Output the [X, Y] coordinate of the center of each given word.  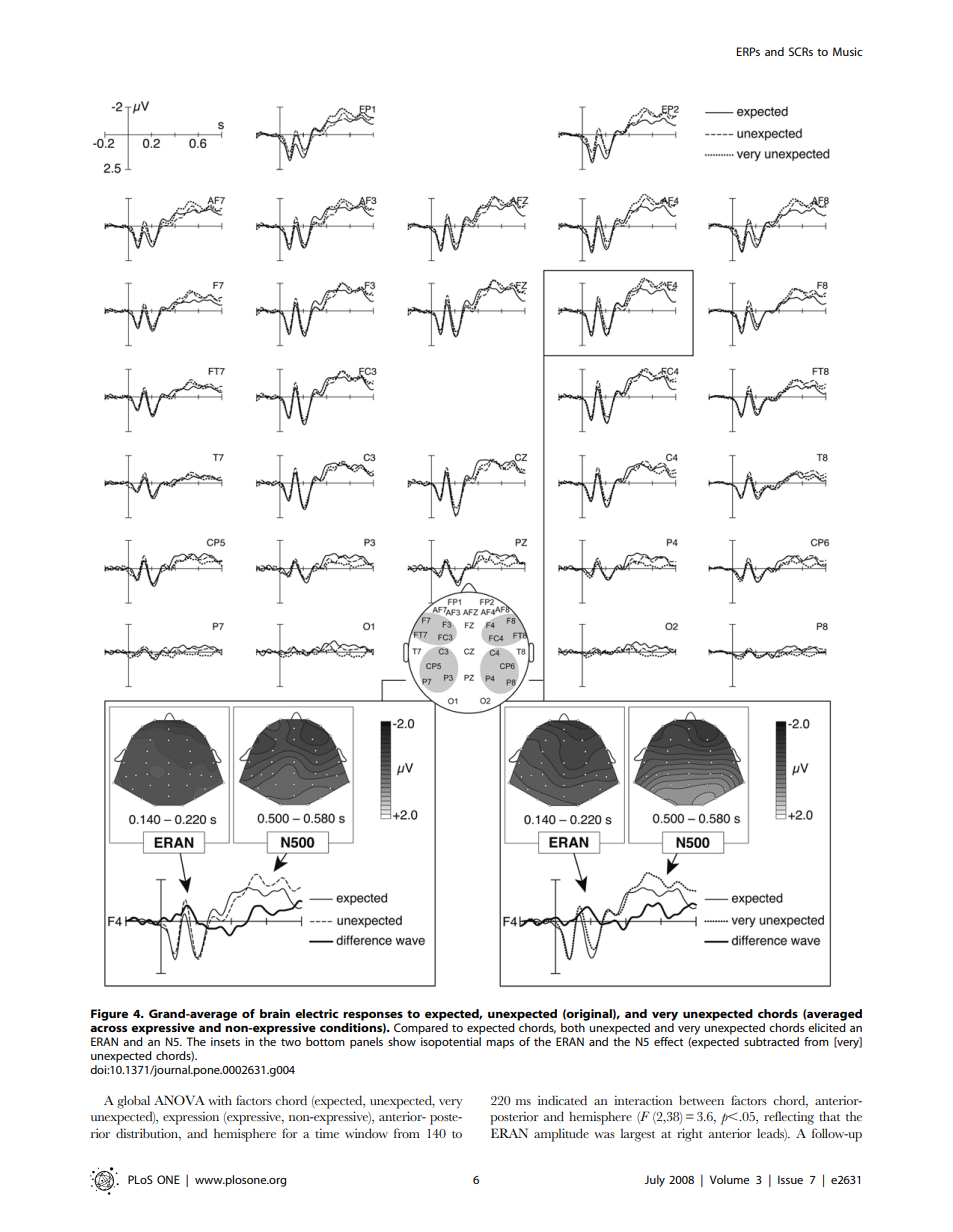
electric [316, 1013]
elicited [827, 1027]
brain [275, 1013]
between [701, 1100]
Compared [421, 1029]
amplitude [561, 1135]
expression [191, 1118]
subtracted [771, 1041]
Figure [109, 1015]
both [573, 1027]
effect [668, 1041]
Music [847, 51]
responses [373, 1016]
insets [225, 1041]
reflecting [789, 1118]
